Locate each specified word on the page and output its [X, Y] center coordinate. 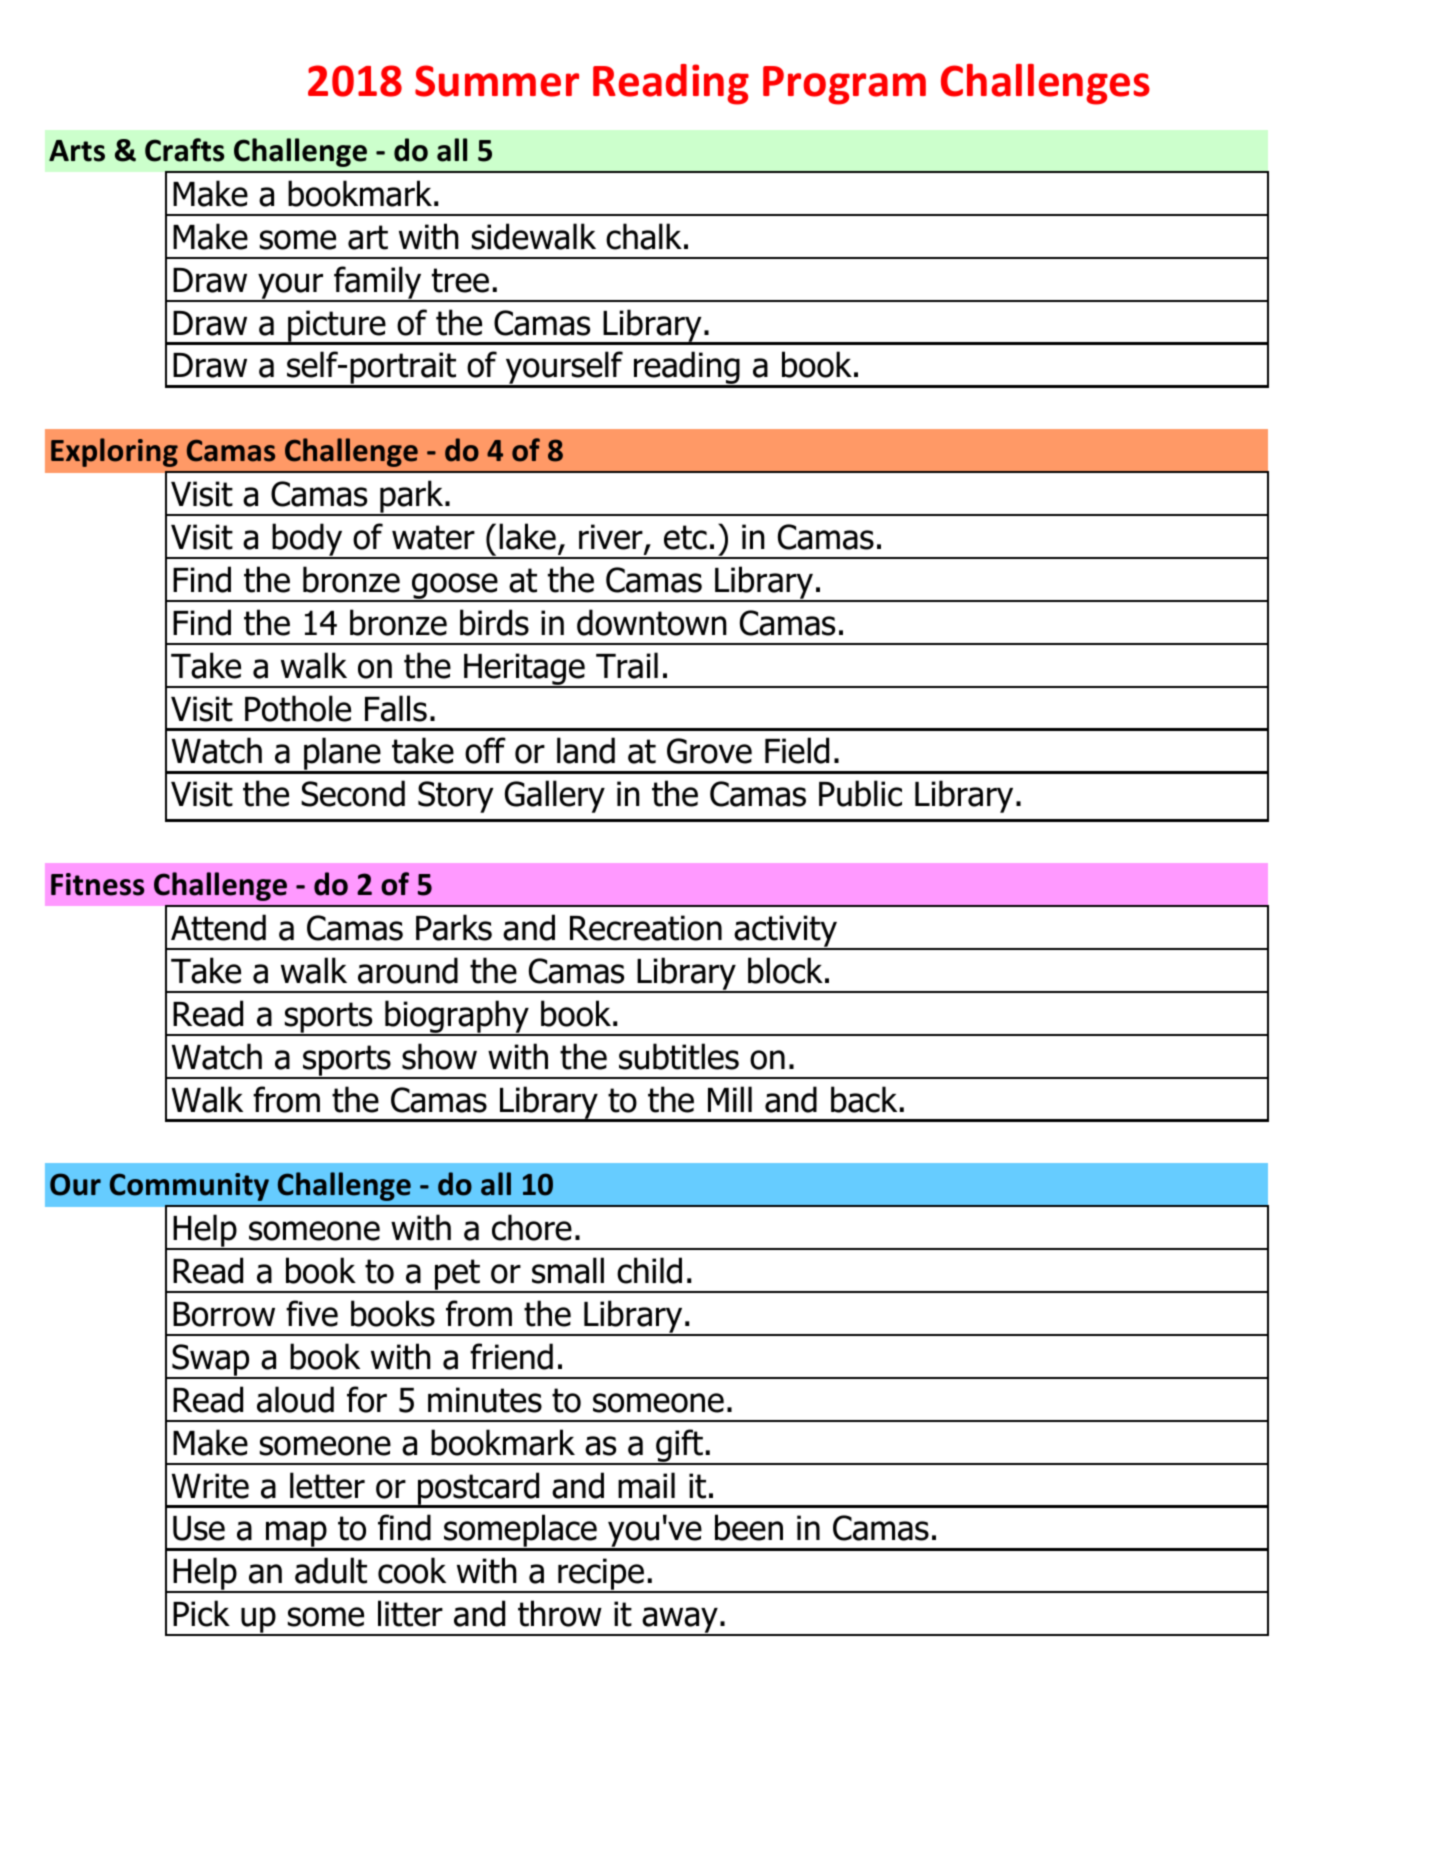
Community [189, 1187]
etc [685, 537]
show [439, 1056]
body [307, 541]
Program [844, 85]
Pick [201, 1613]
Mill [730, 1099]
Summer [497, 81]
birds [494, 622]
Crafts [184, 150]
